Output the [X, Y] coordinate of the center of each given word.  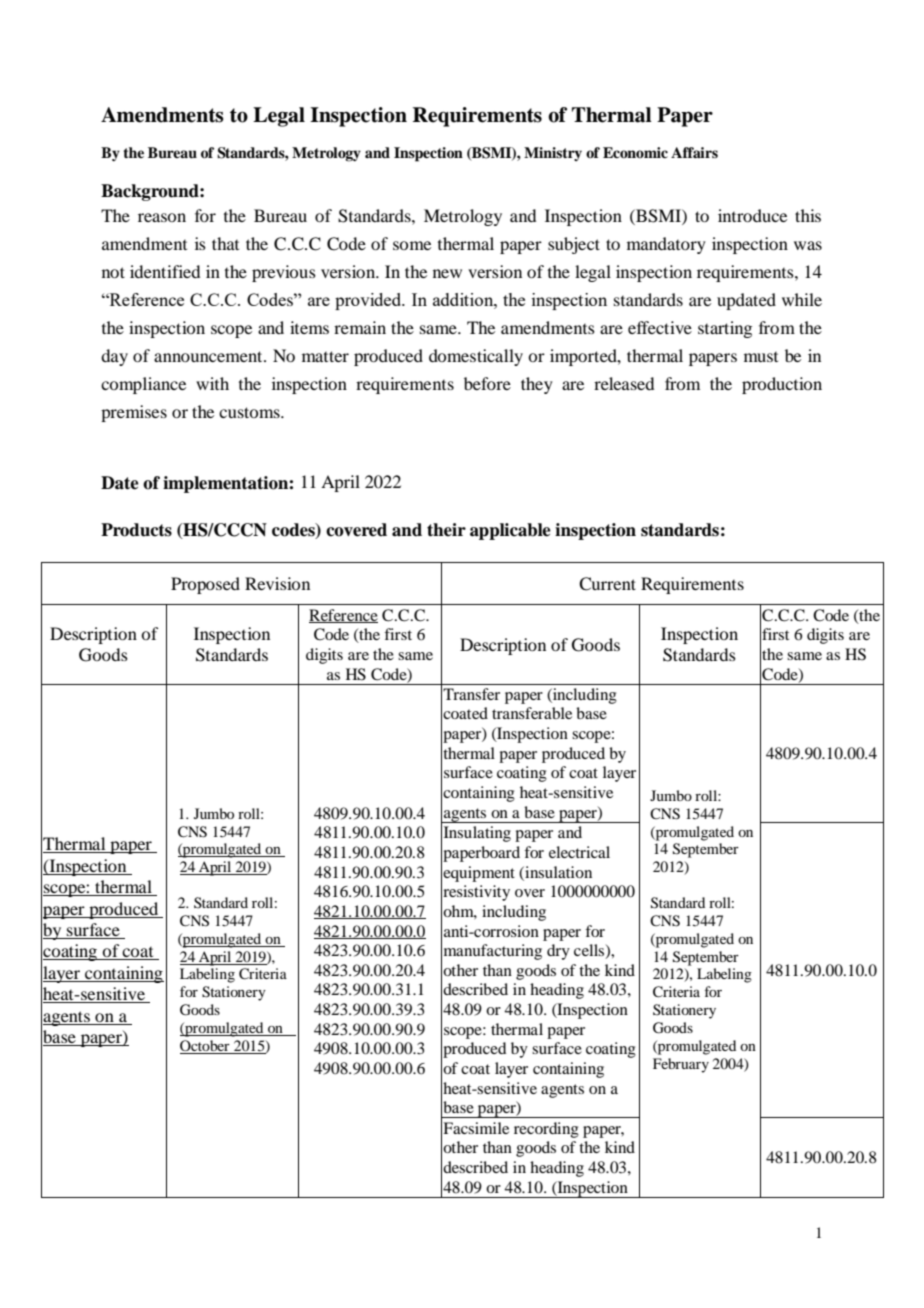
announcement [209, 356]
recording [546, 1130]
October [206, 1047]
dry [558, 952]
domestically [476, 357]
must [761, 357]
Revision [277, 583]
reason [162, 217]
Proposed [205, 585]
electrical [579, 852]
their [446, 530]
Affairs [694, 152]
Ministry [553, 154]
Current [607, 584]
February [681, 1065]
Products [136, 530]
